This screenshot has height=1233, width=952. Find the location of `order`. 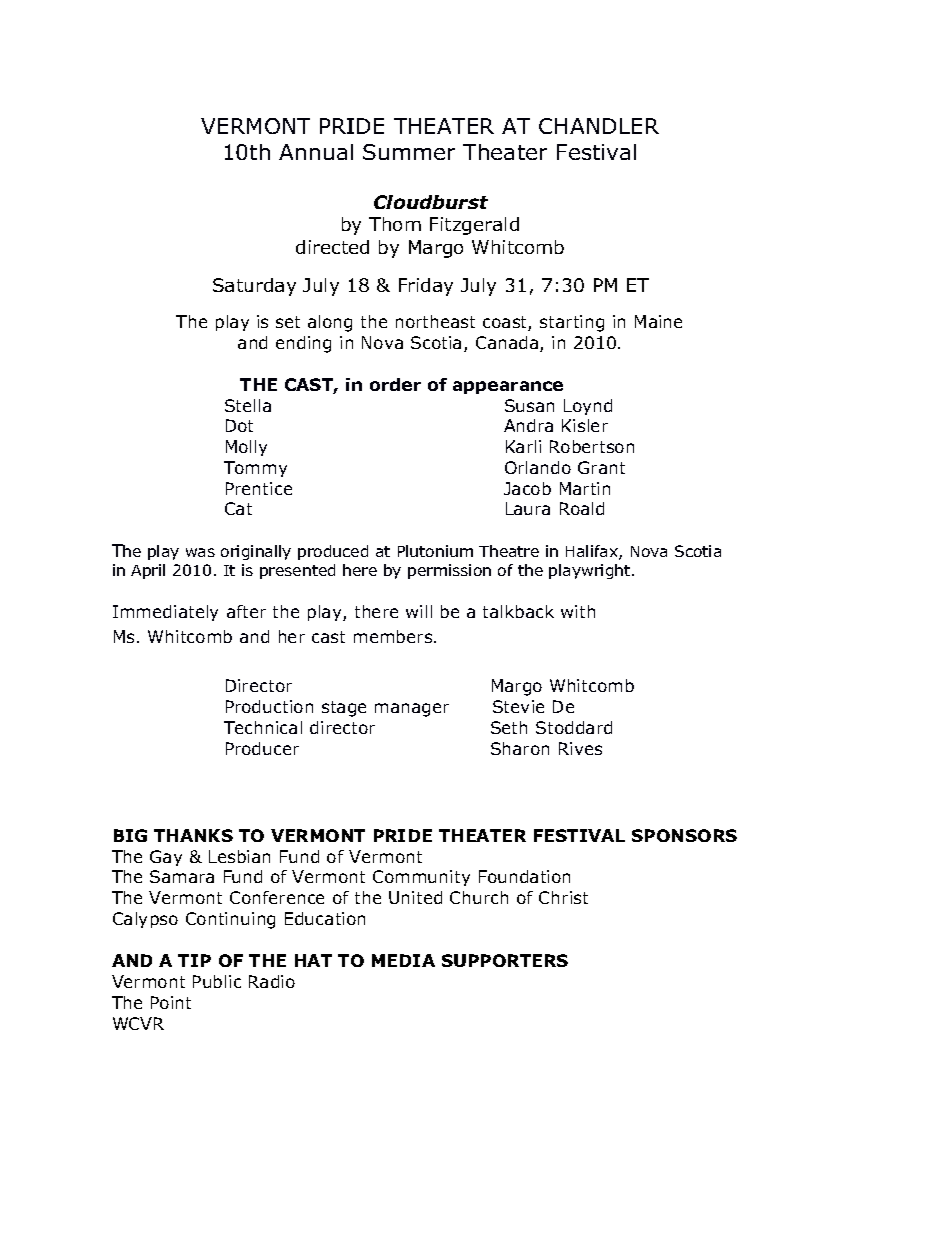

order is located at coordinates (395, 384).
